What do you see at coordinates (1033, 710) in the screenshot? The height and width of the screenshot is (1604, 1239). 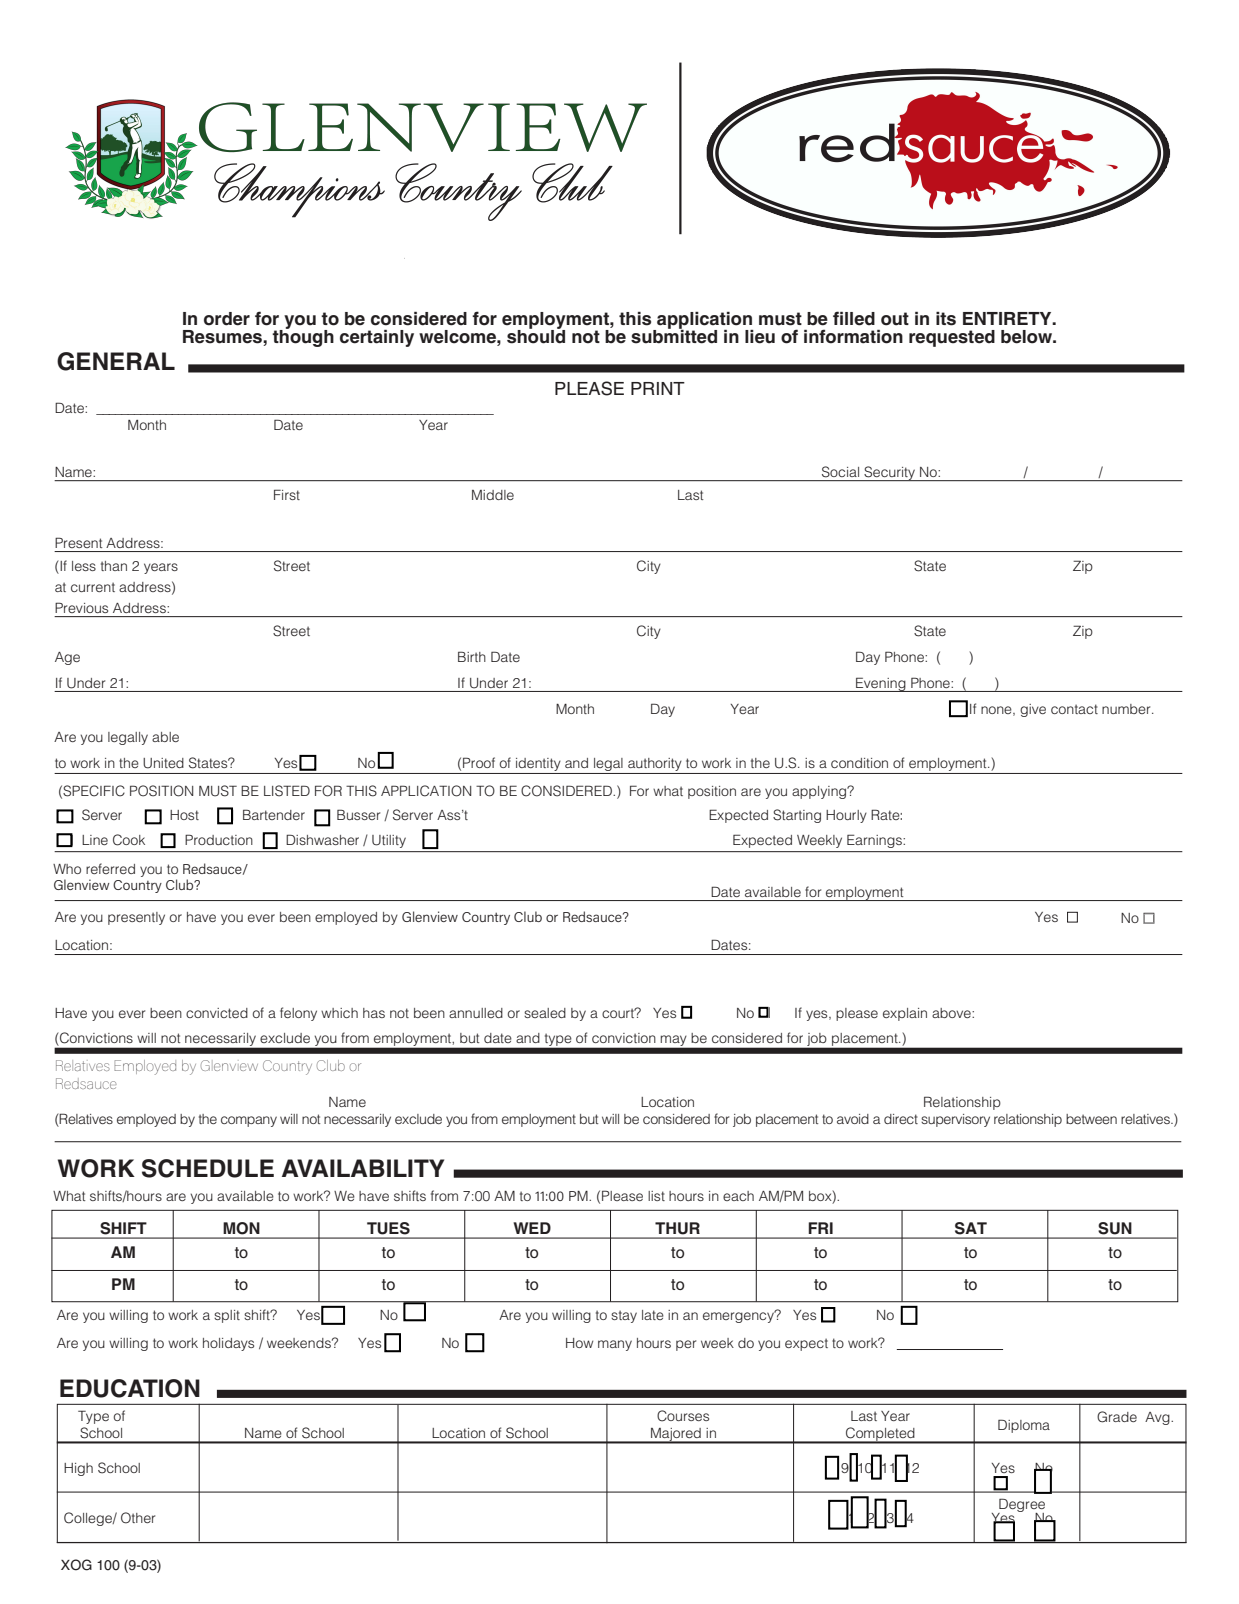 I see `give` at bounding box center [1033, 710].
